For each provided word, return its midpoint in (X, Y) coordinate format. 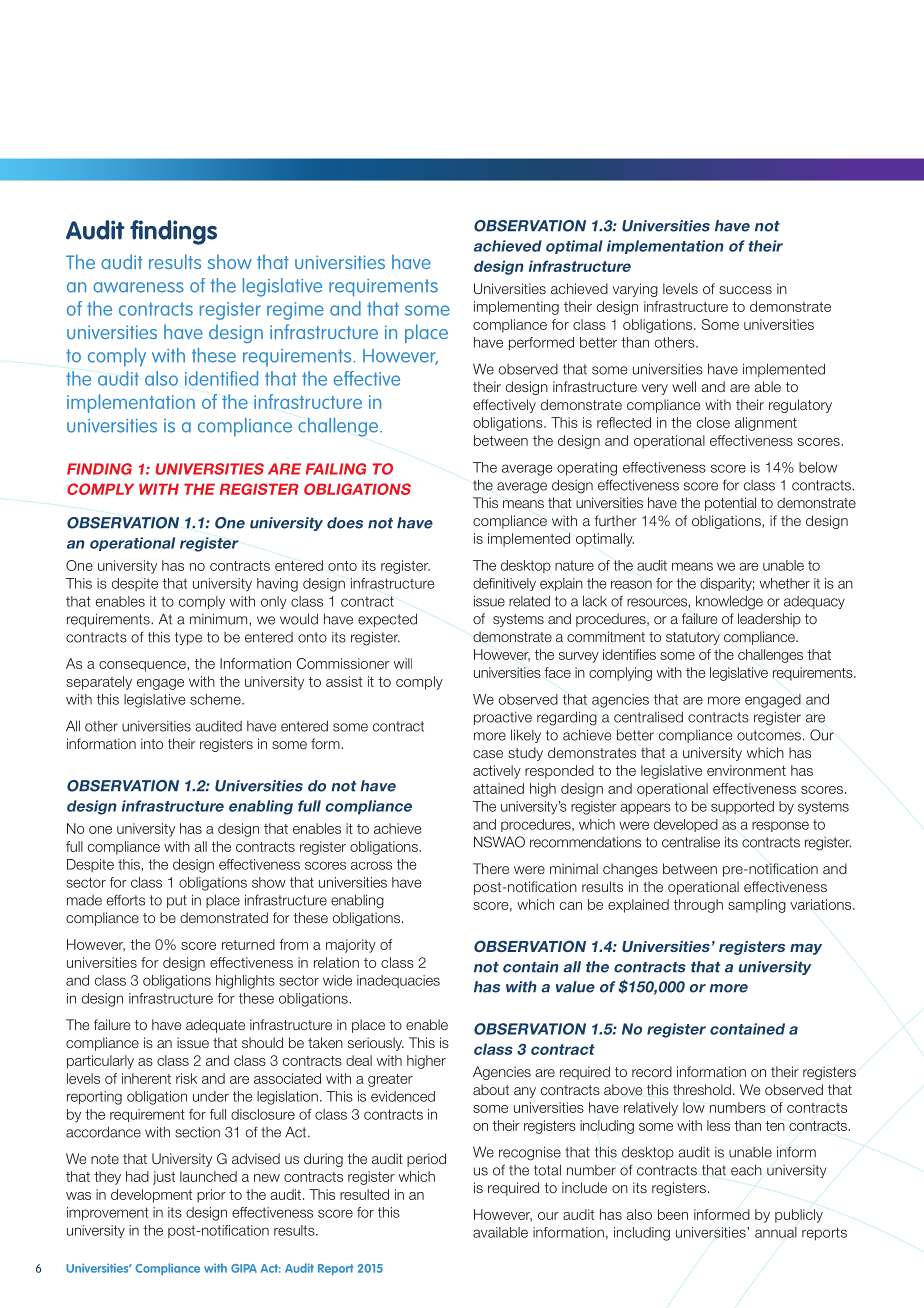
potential (730, 504)
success (745, 290)
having (277, 585)
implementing (516, 308)
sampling (757, 906)
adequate (215, 1026)
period (426, 1160)
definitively (504, 584)
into (152, 743)
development (151, 1196)
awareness (138, 287)
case (488, 754)
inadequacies (398, 981)
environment (746, 770)
